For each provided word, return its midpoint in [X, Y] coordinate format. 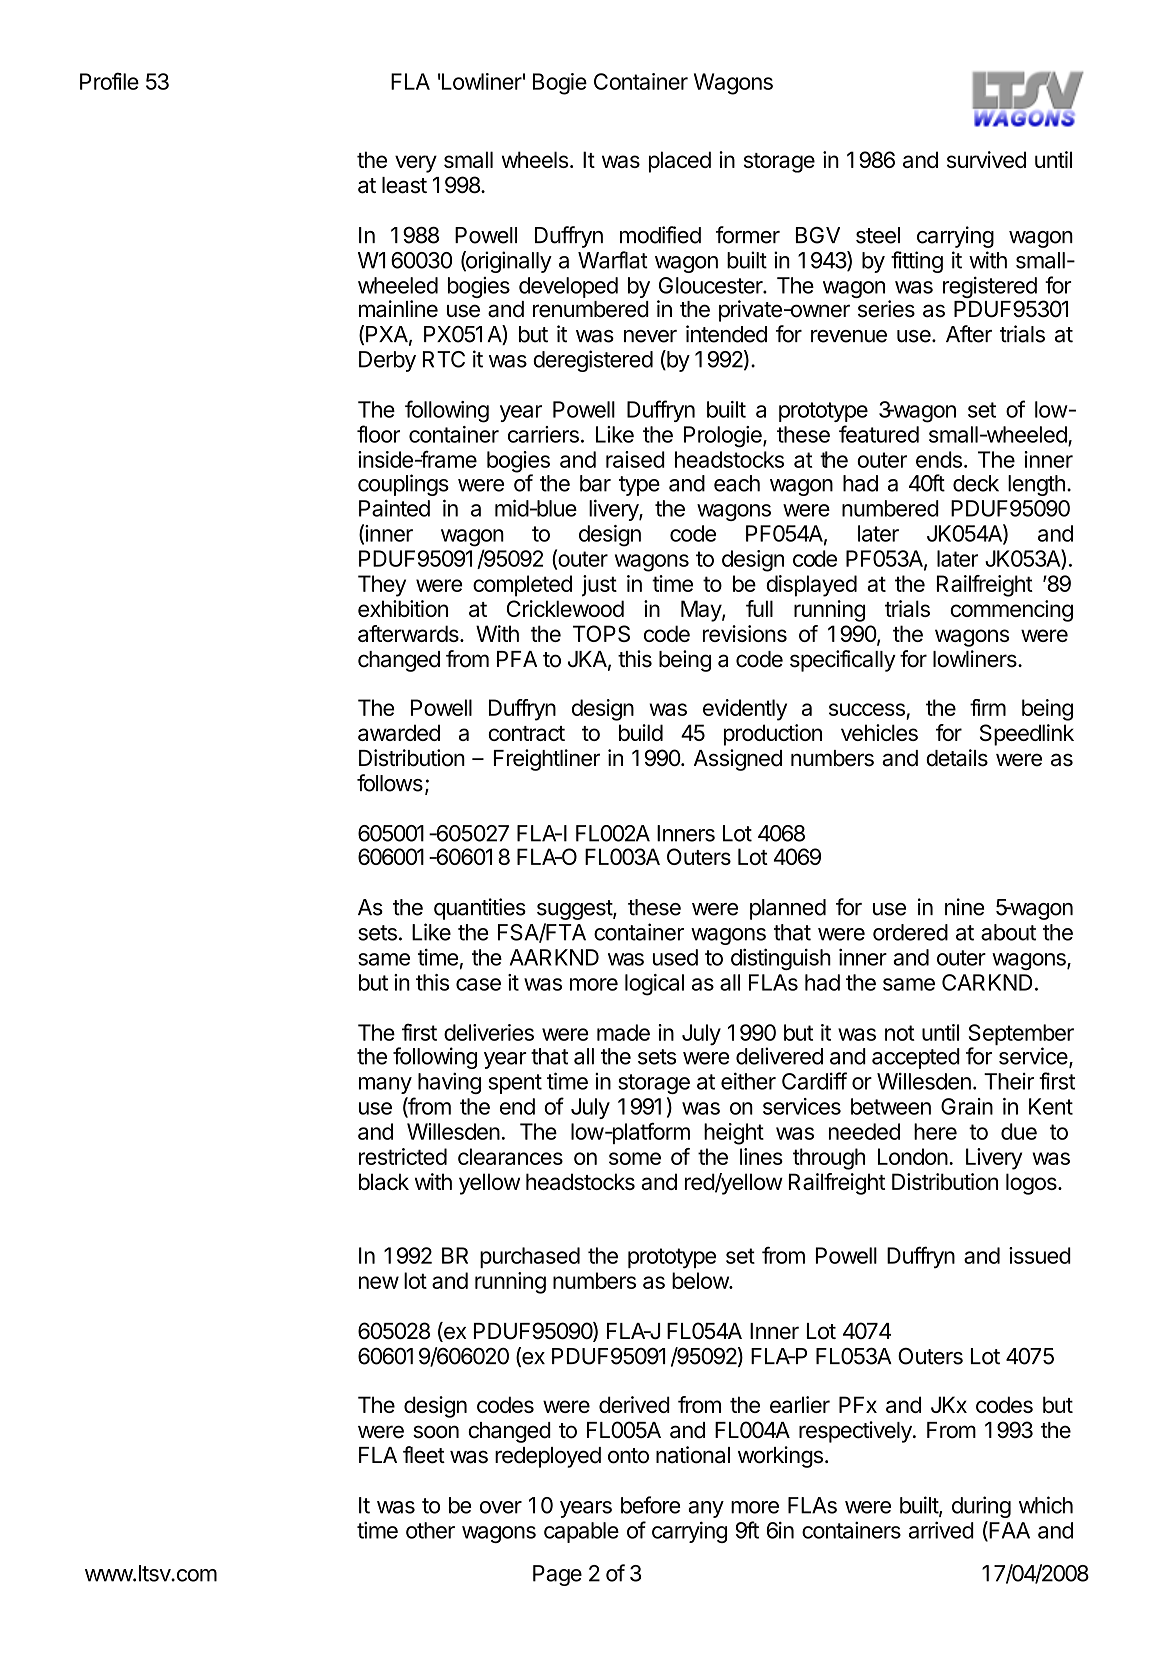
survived [986, 159]
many [385, 1085]
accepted [916, 1058]
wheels [535, 159]
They [382, 586]
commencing [1011, 611]
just [599, 586]
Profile [109, 81]
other [430, 1530]
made [623, 1032]
